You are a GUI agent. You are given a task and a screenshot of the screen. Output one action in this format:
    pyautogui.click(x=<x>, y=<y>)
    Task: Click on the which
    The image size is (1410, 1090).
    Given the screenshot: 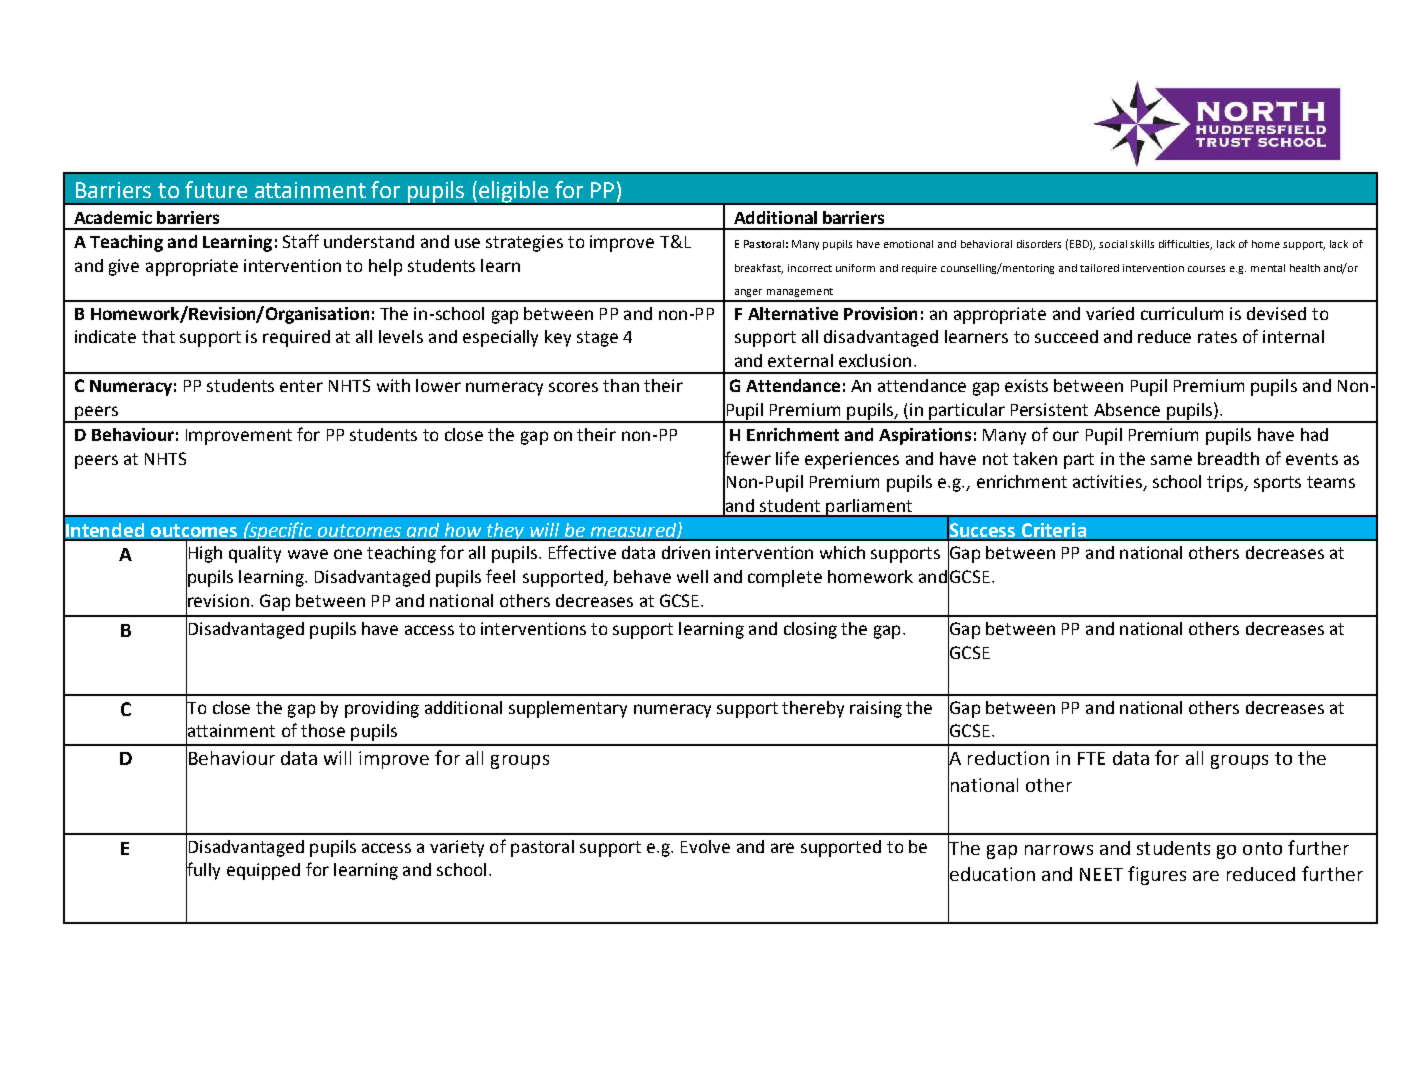 What is the action you would take?
    pyautogui.click(x=842, y=552)
